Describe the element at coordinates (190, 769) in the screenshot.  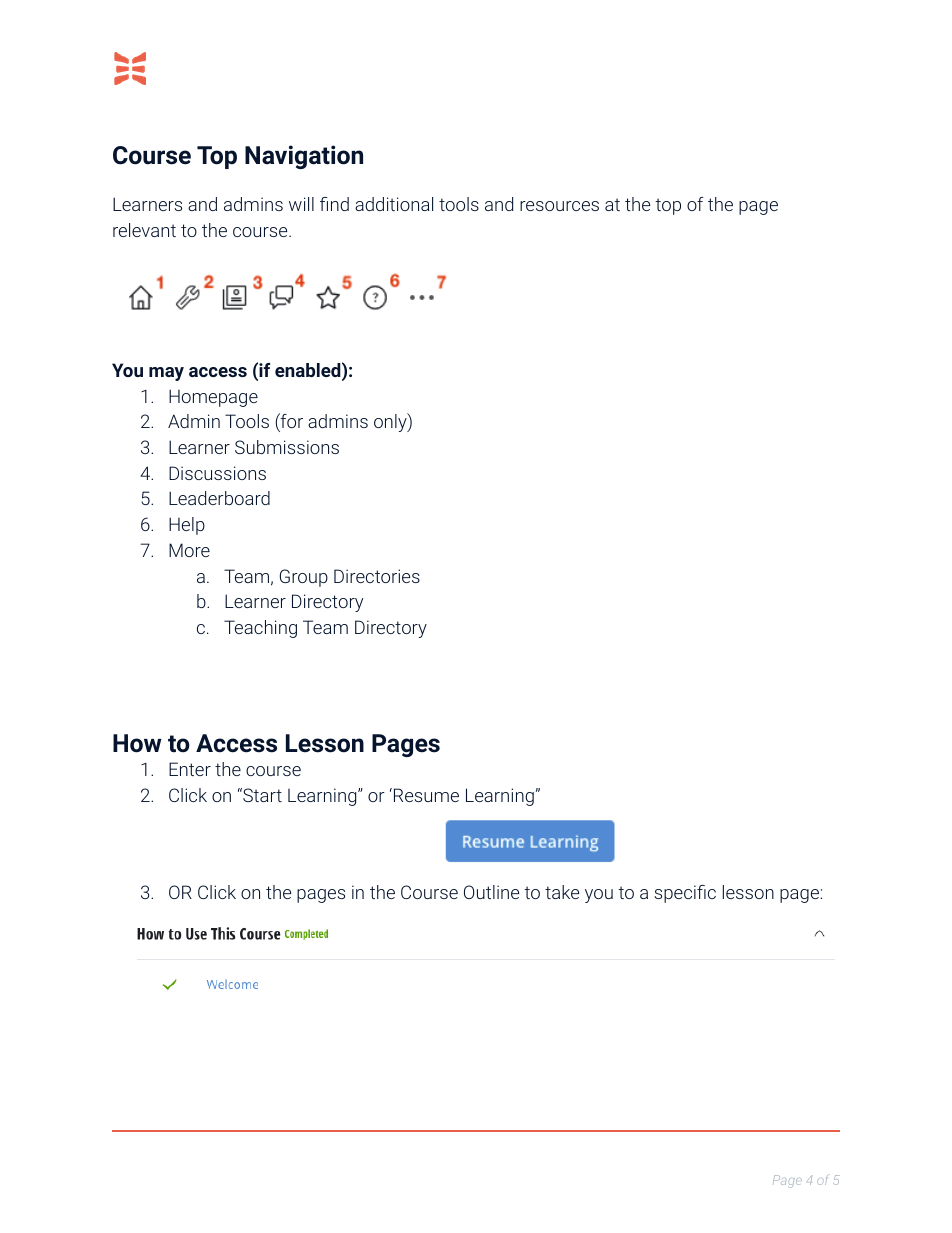
I see `Enter` at that location.
